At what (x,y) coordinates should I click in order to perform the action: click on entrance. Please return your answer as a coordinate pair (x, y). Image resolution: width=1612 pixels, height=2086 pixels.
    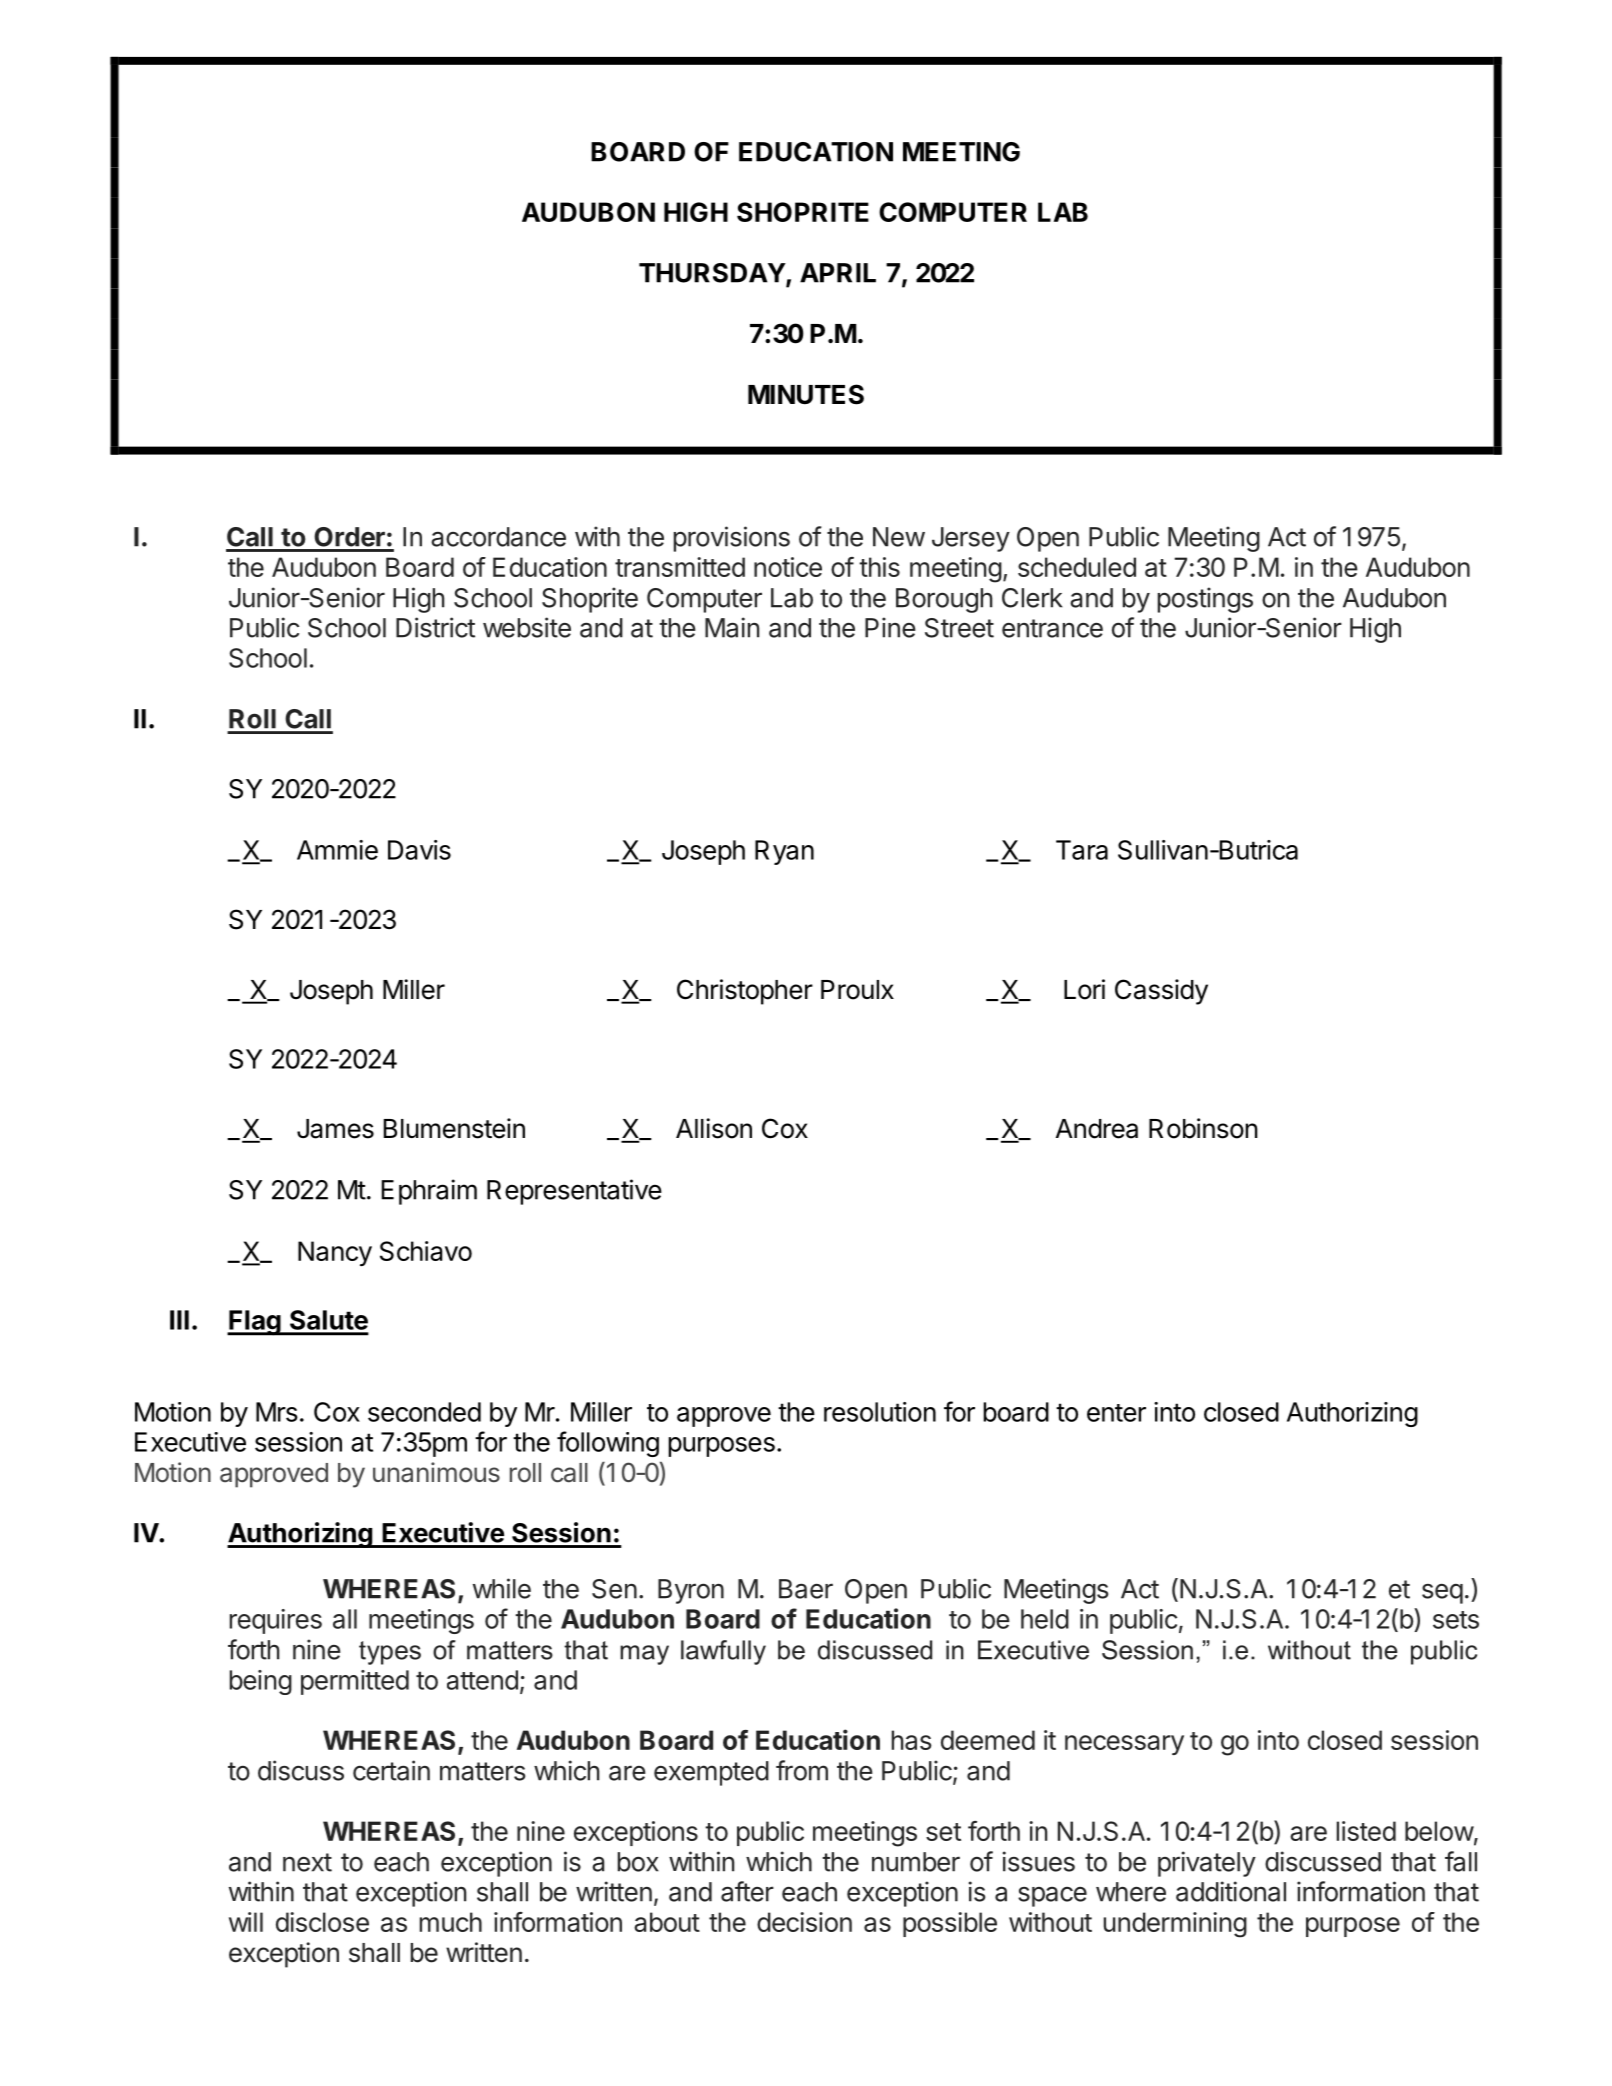
    Looking at the image, I should click on (1052, 628).
